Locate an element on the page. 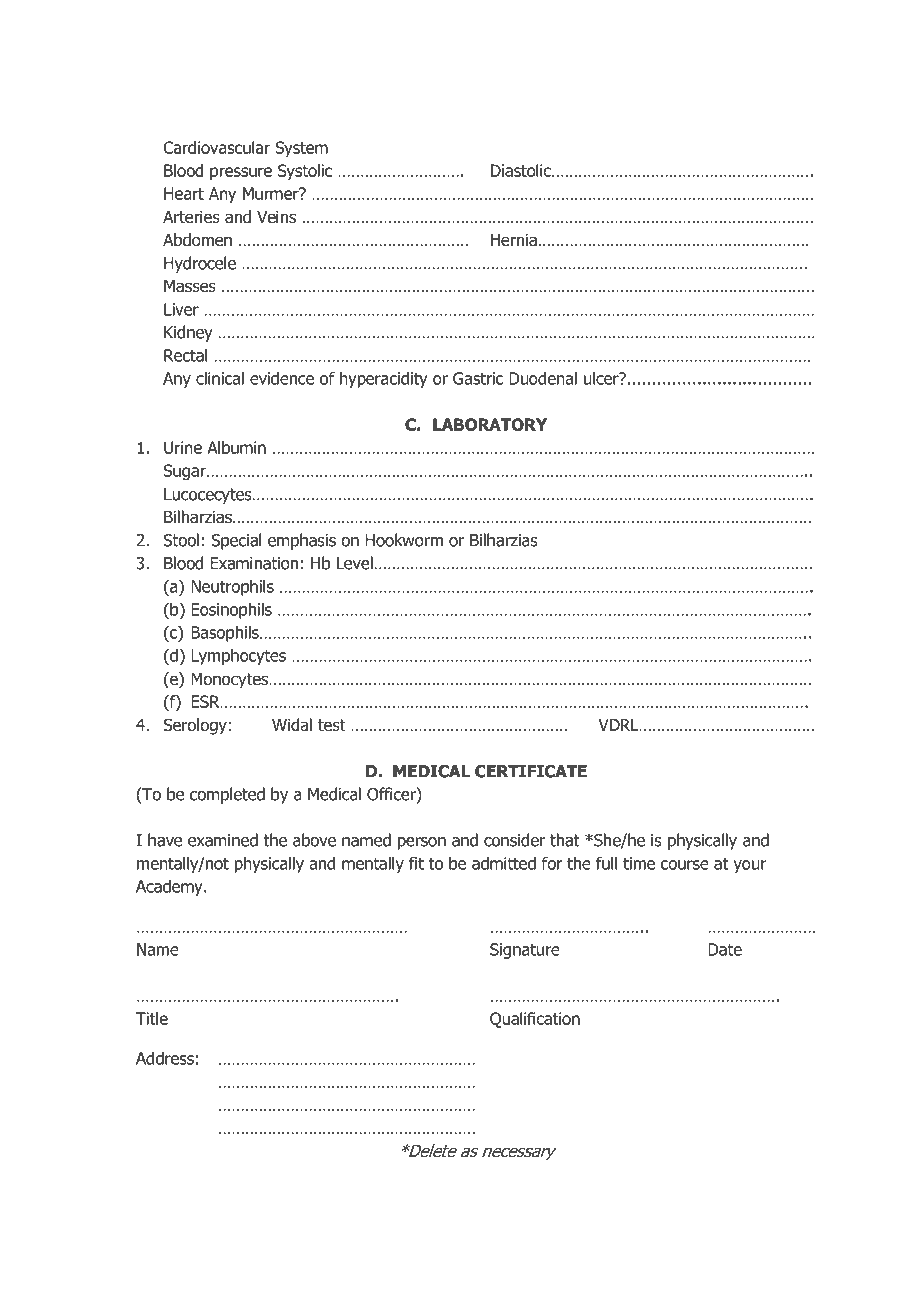 The width and height of the document is (924, 1308). Diastolic is located at coordinates (522, 170).
